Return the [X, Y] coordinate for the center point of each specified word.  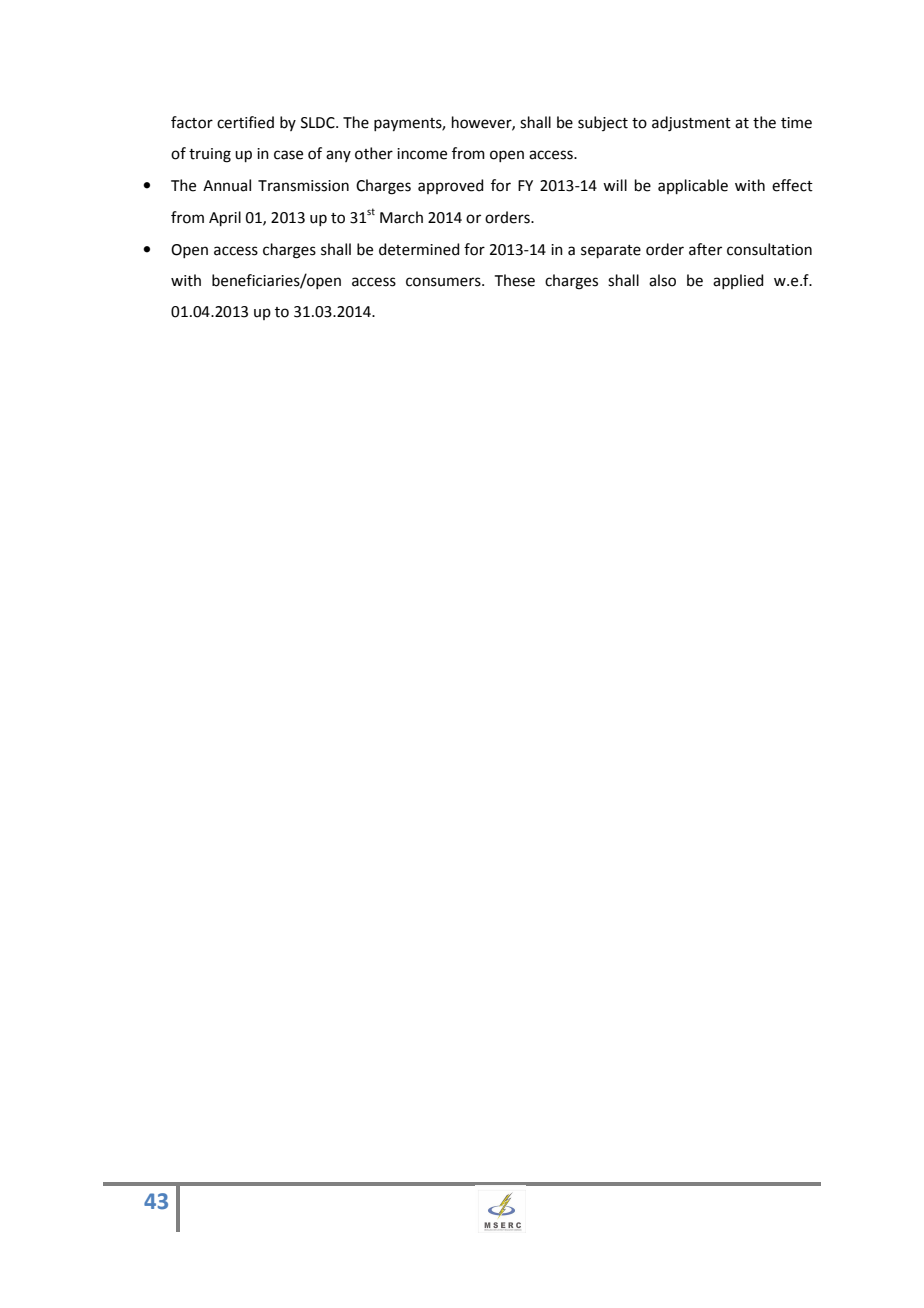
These [515, 280]
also [662, 280]
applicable [693, 186]
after [705, 249]
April [225, 218]
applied [738, 281]
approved [451, 186]
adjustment [691, 124]
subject [603, 123]
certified [245, 122]
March [401, 217]
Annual [227, 185]
